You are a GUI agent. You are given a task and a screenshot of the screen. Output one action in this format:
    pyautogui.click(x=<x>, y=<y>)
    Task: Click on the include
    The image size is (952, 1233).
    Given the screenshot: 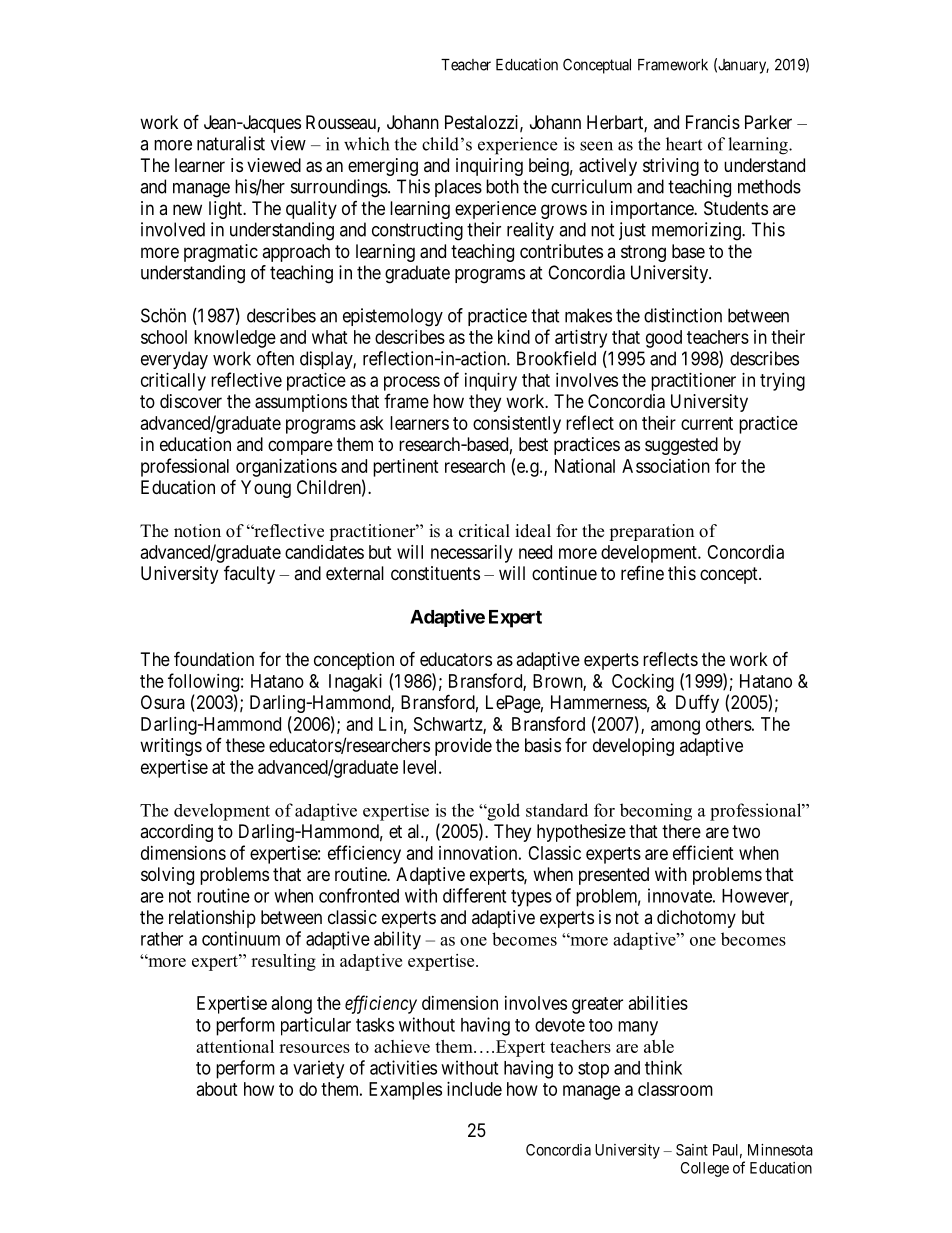 What is the action you would take?
    pyautogui.click(x=474, y=1089)
